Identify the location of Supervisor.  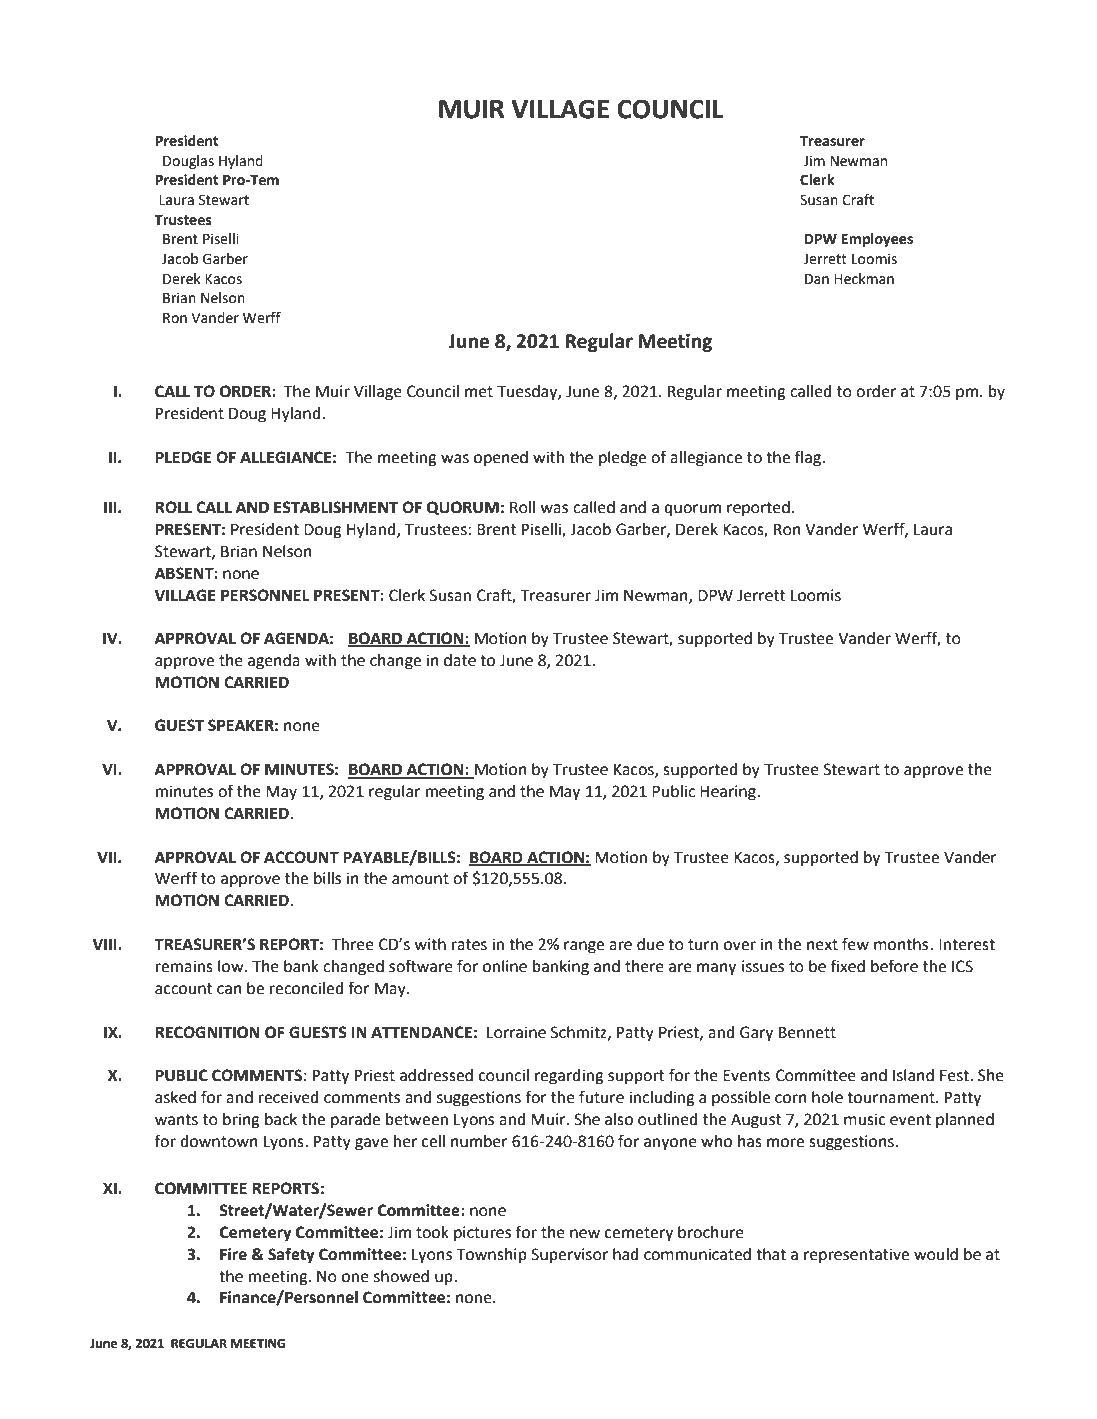
(569, 1256).
